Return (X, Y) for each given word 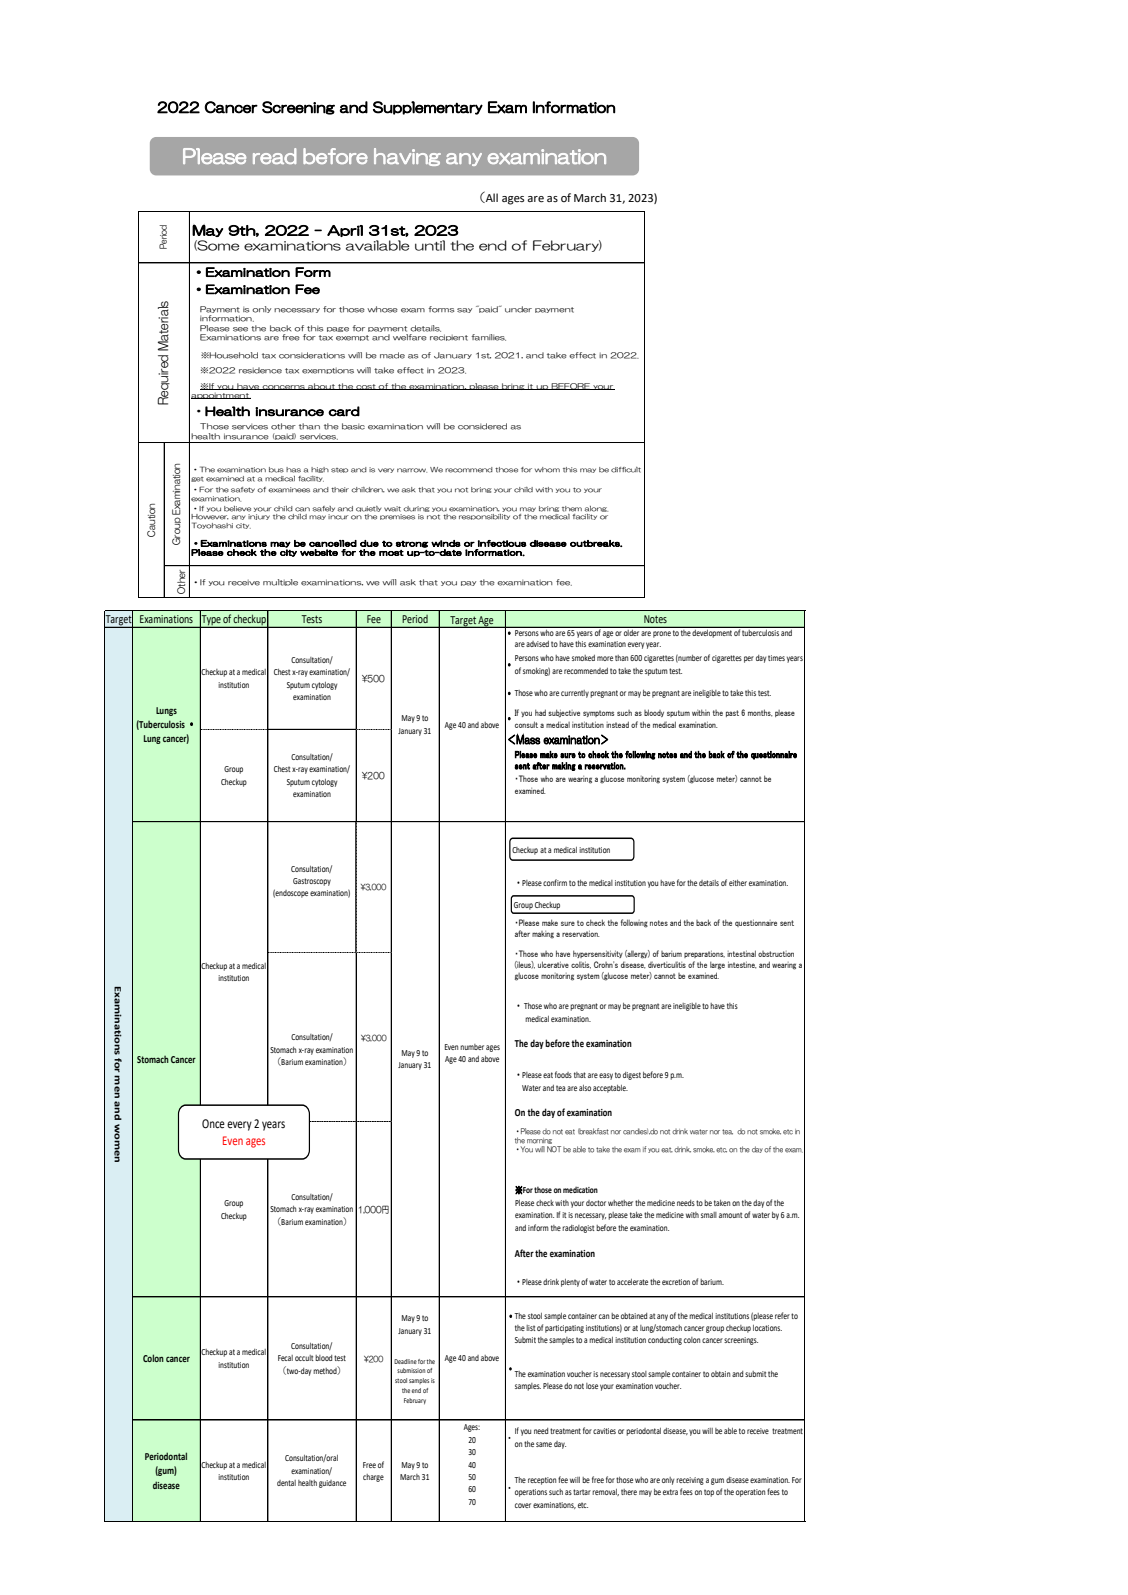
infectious (502, 543)
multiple (280, 582)
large (717, 966)
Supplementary (428, 108)
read (274, 156)
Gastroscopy (312, 882)
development (712, 632)
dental (286, 1483)
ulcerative (553, 964)
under (518, 309)
